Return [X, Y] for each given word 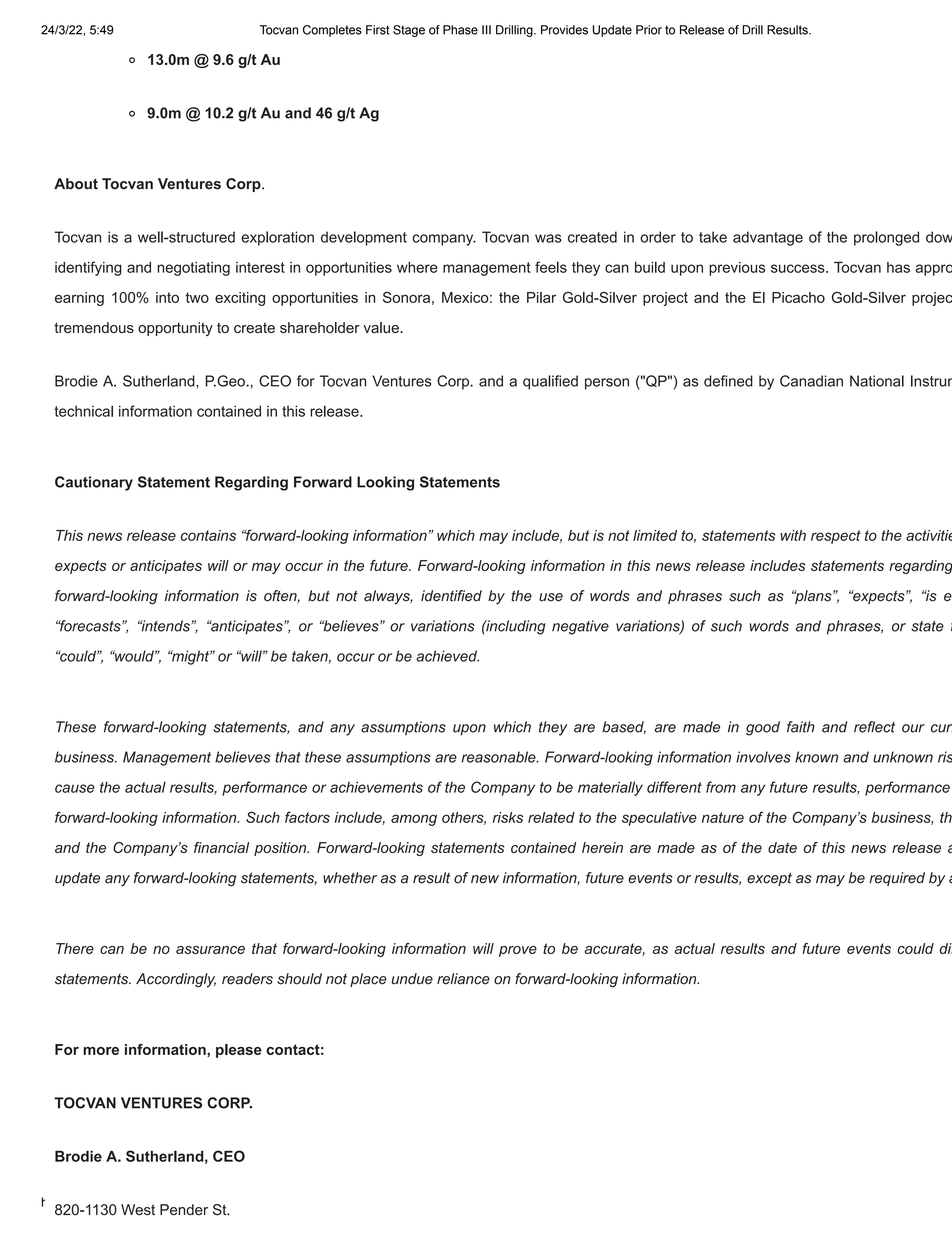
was [548, 238]
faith [801, 727]
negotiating [193, 269]
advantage [768, 238]
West [138, 1210]
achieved [447, 656]
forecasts [90, 626]
